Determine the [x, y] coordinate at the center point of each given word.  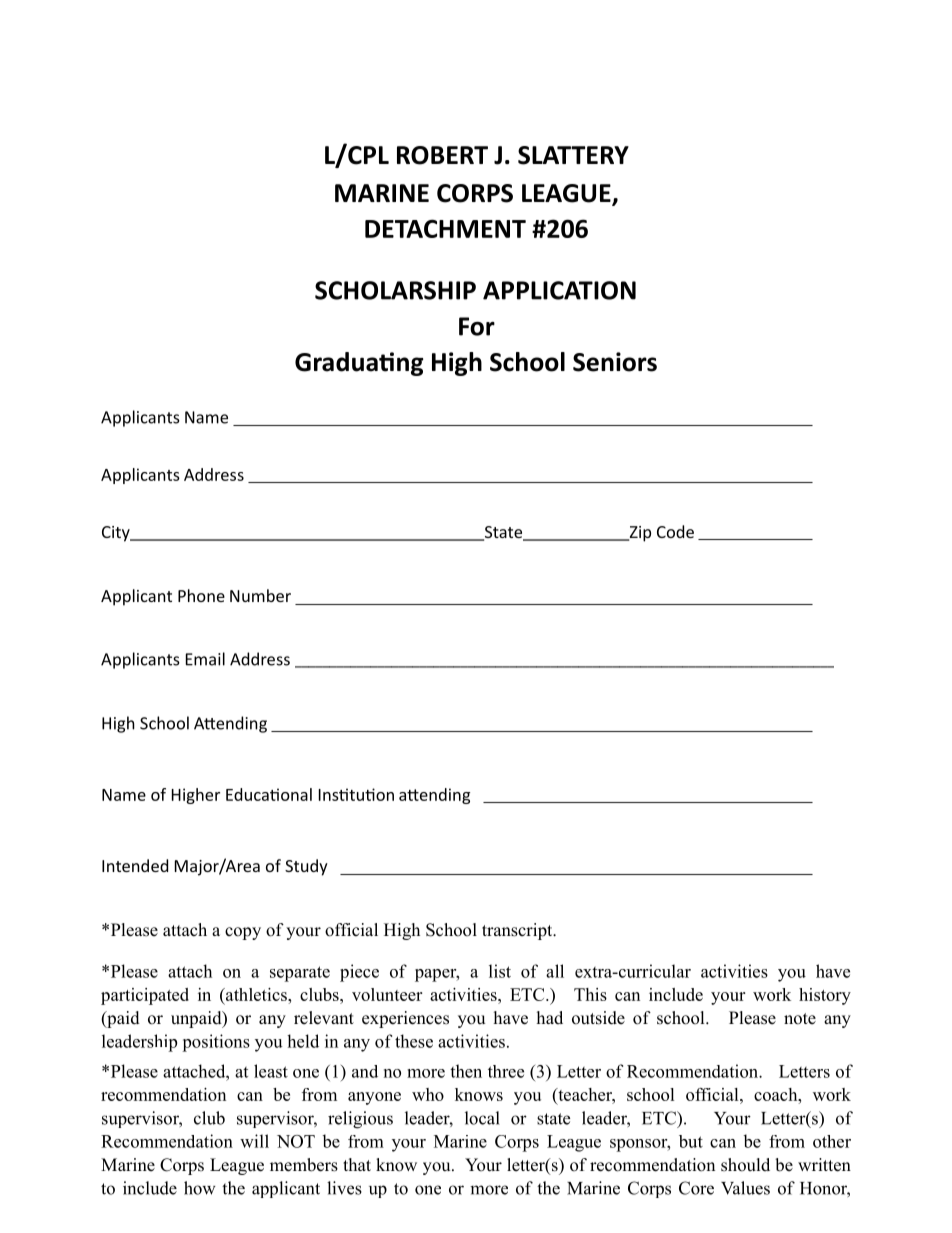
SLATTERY [573, 155]
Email [205, 659]
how [200, 1188]
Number [260, 595]
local [482, 1118]
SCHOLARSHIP [395, 290]
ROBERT [442, 155]
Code [675, 531]
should [745, 1165]
